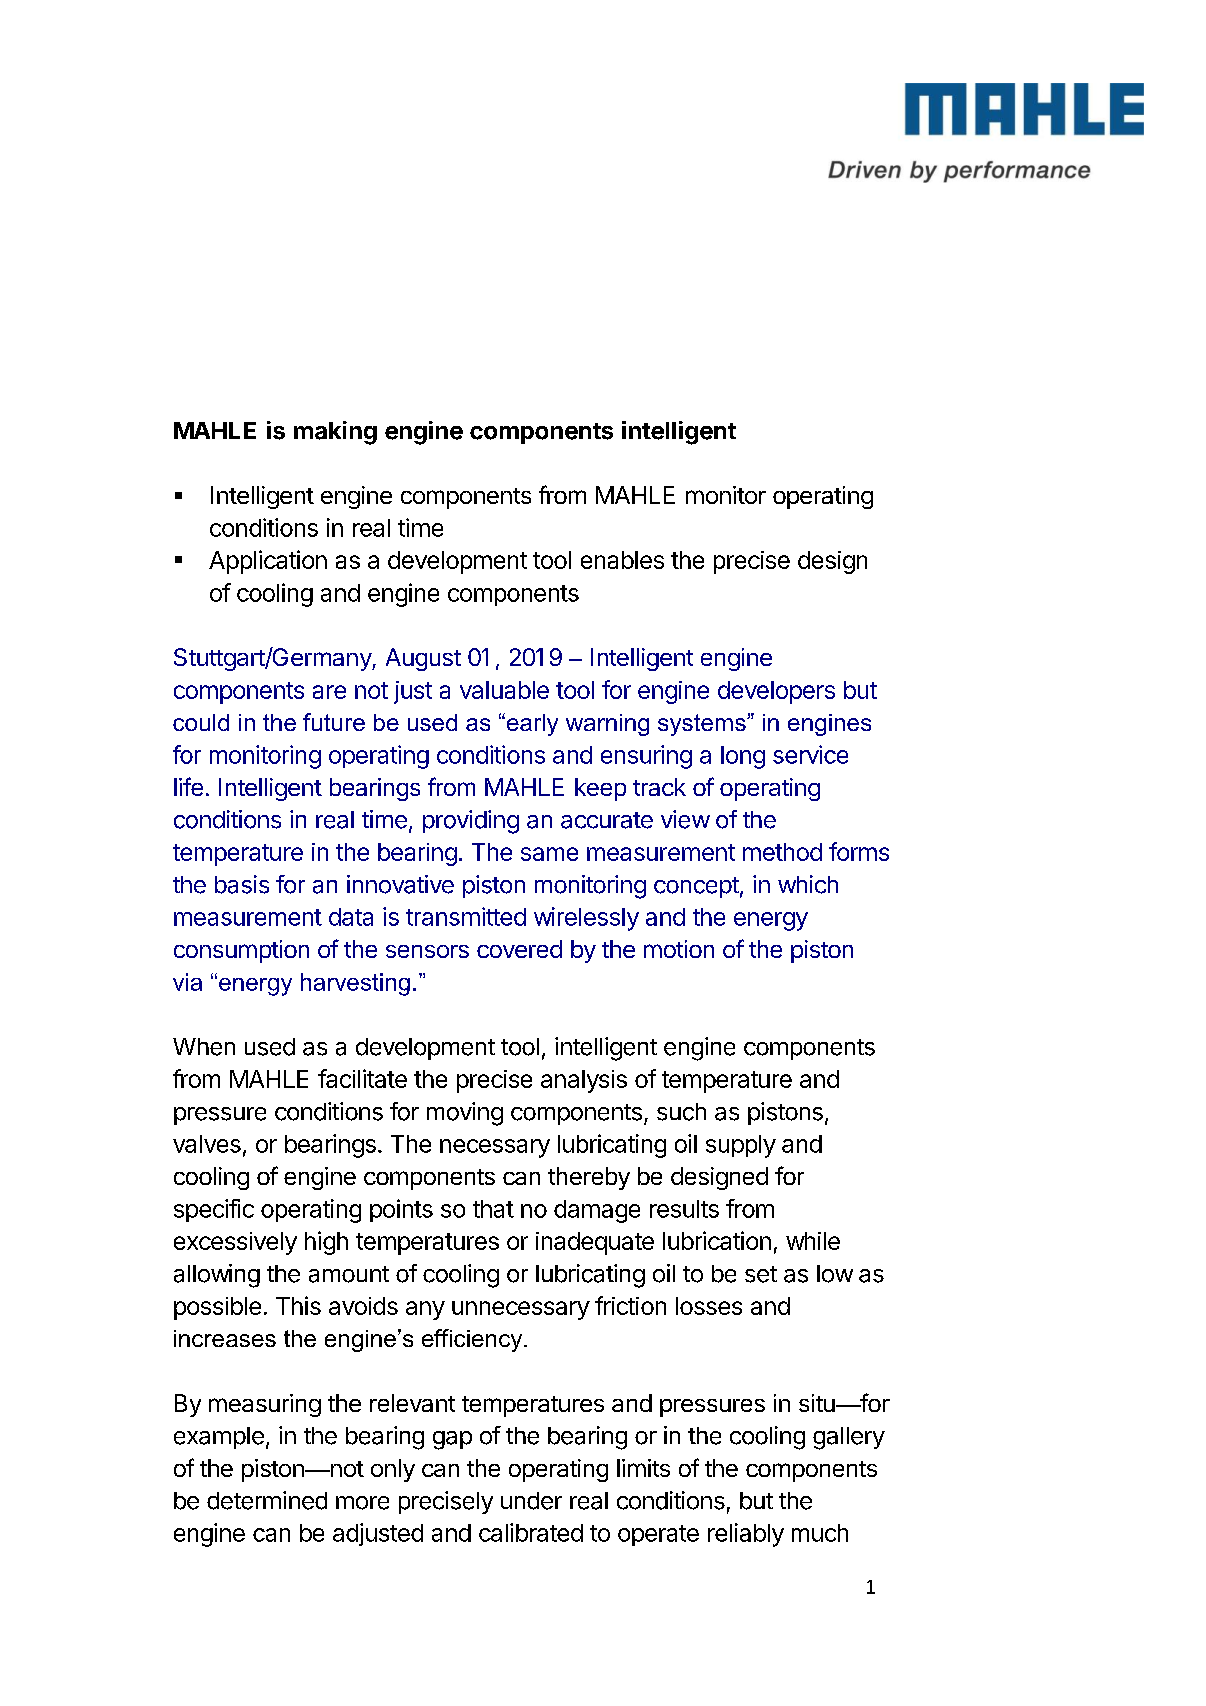 This document has height=1706, width=1206. What do you see at coordinates (776, 692) in the document?
I see `developers` at bounding box center [776, 692].
